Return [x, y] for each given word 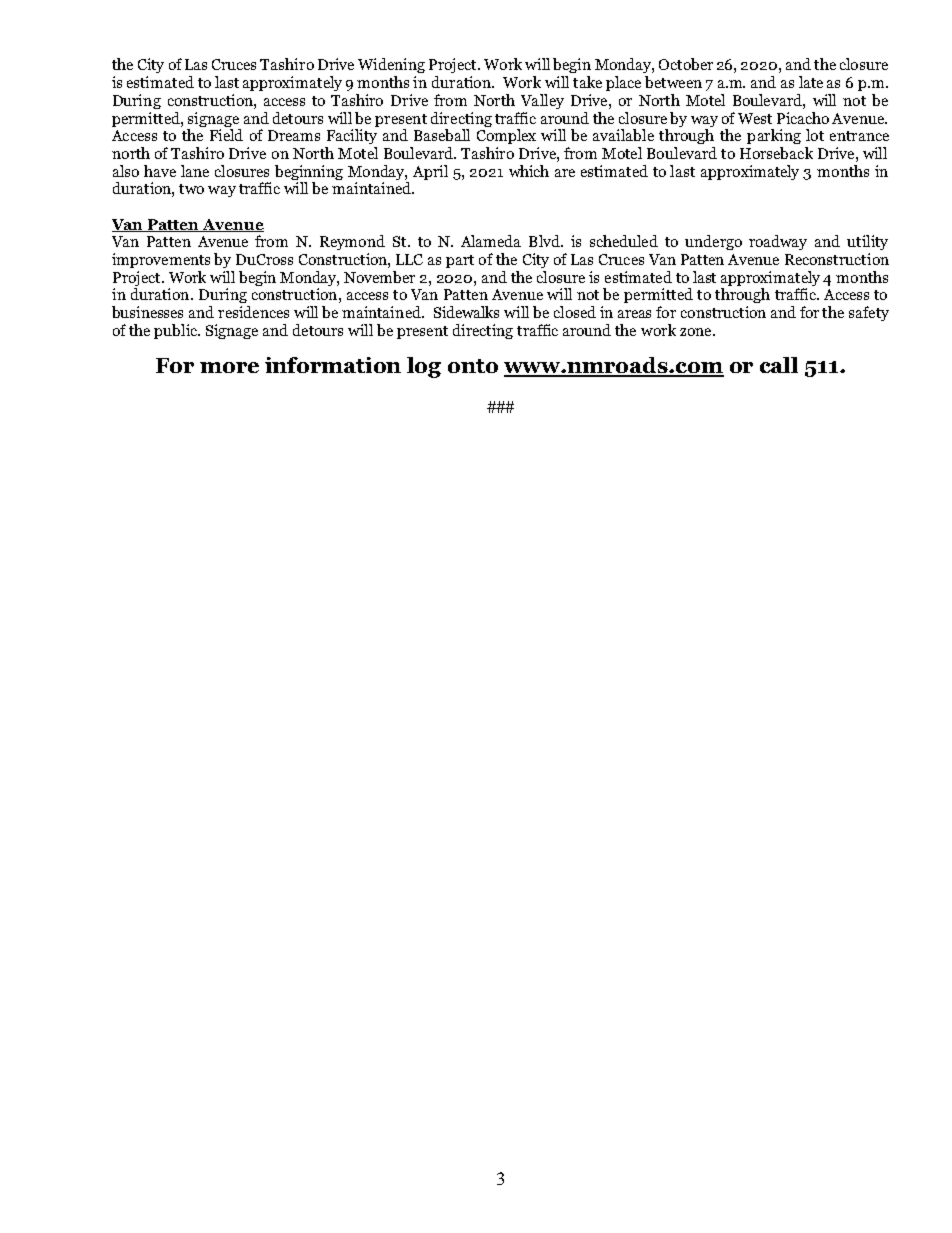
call [779, 365]
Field [226, 135]
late [811, 82]
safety [869, 313]
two [191, 189]
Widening [391, 65]
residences [253, 312]
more [229, 367]
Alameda [491, 241]
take [587, 82]
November [379, 277]
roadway [778, 242]
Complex [506, 136]
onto [473, 366]
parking [774, 136]
